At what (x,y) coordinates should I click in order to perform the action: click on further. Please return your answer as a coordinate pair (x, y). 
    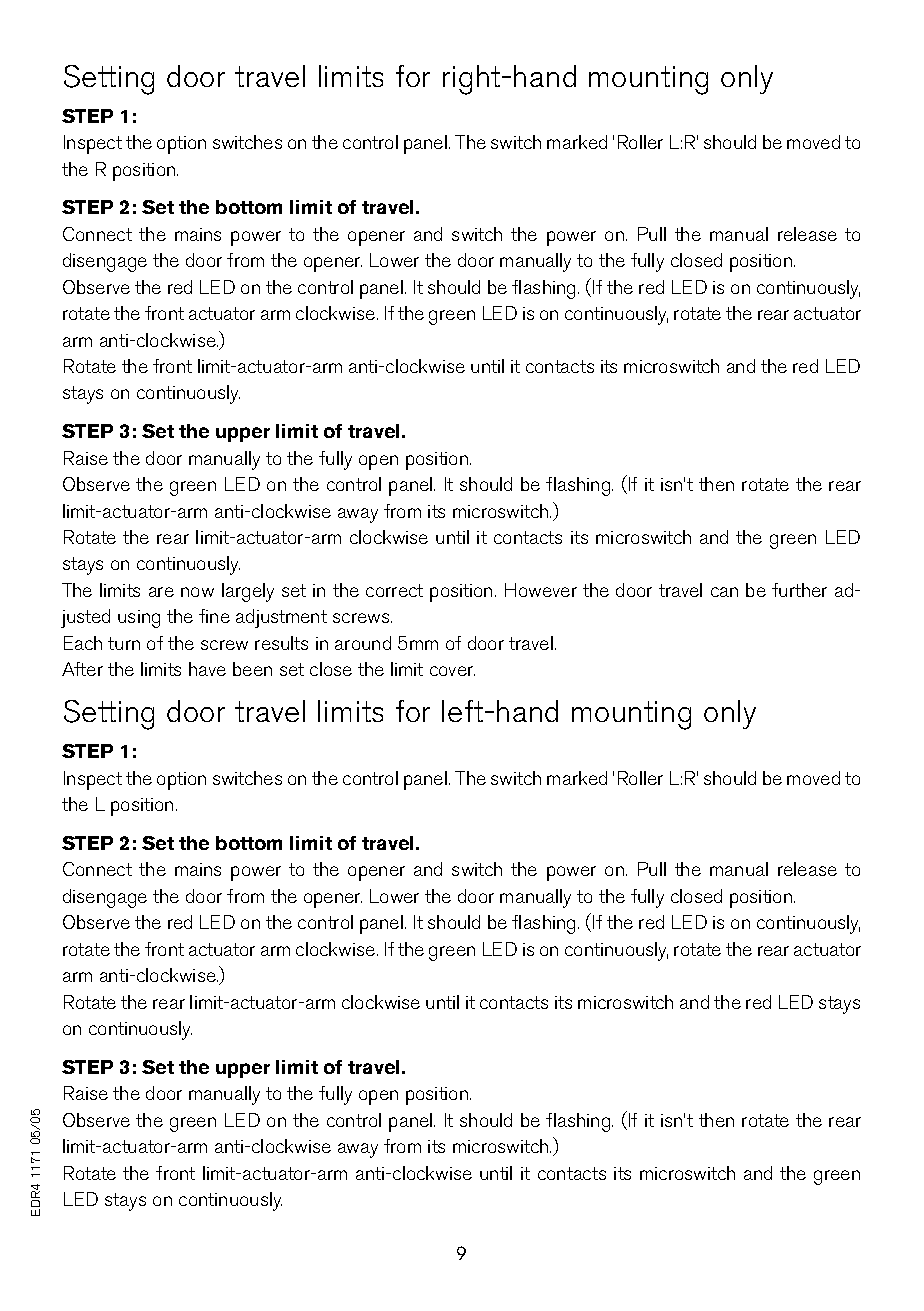
    Looking at the image, I should click on (799, 590).
